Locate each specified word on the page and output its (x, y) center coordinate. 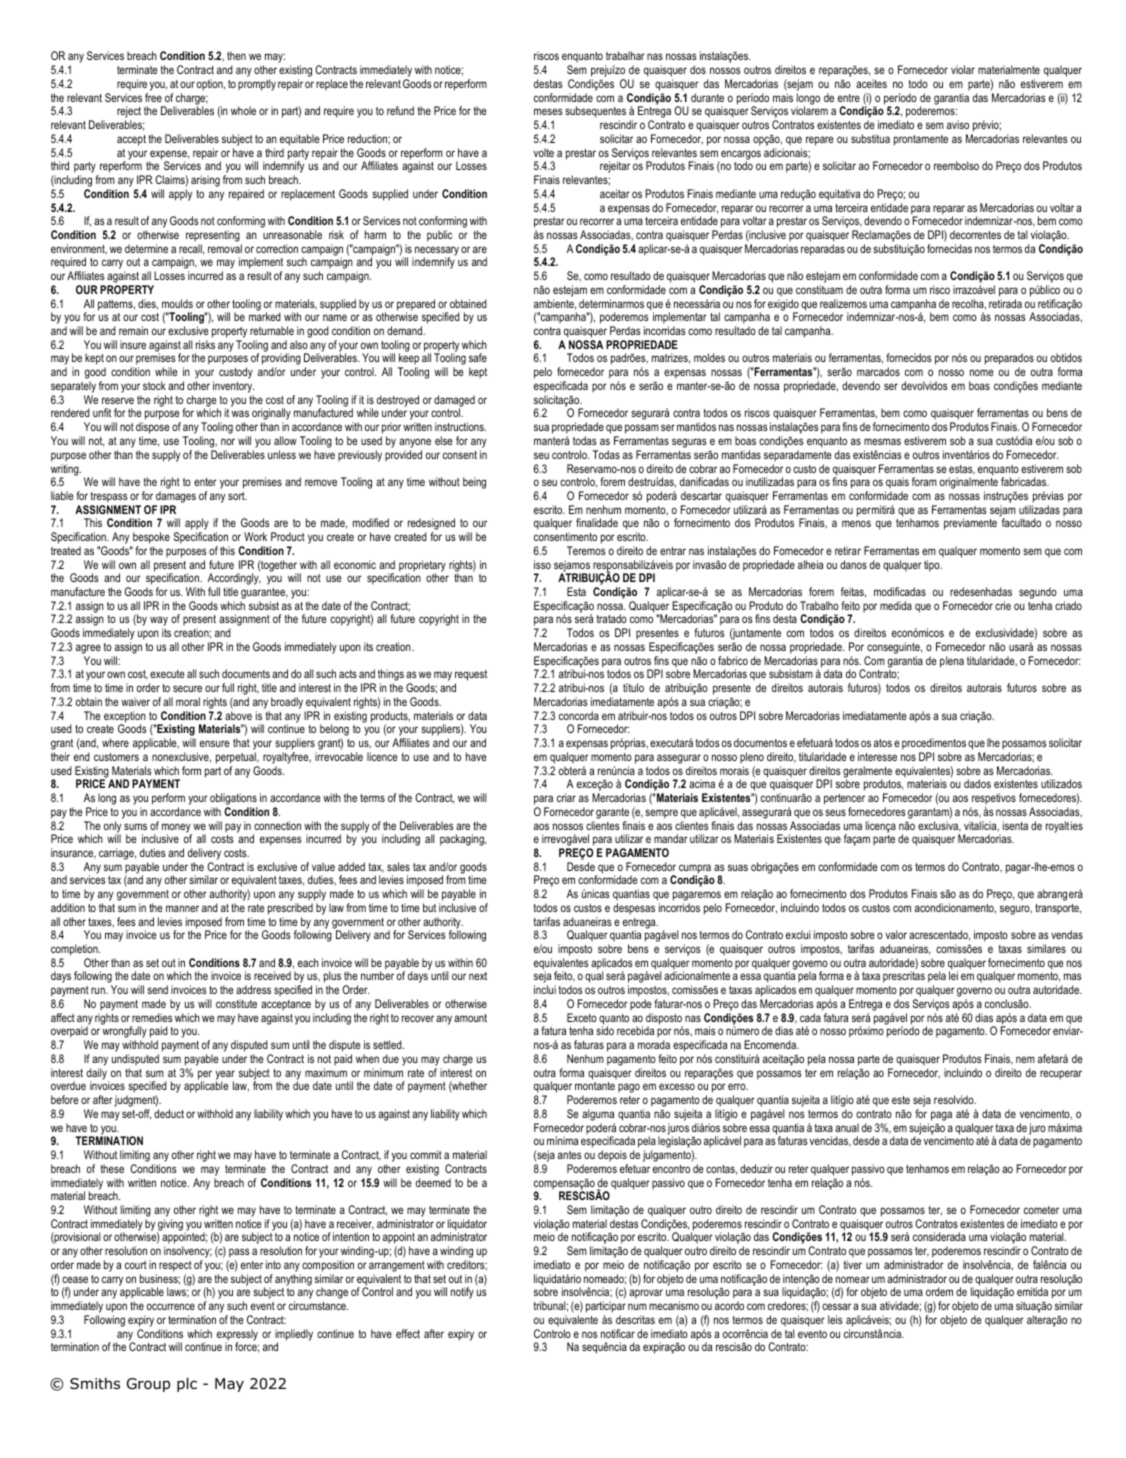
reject (129, 113)
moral (188, 701)
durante (707, 97)
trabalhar (625, 55)
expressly (237, 1336)
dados (977, 783)
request (471, 677)
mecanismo (674, 1305)
